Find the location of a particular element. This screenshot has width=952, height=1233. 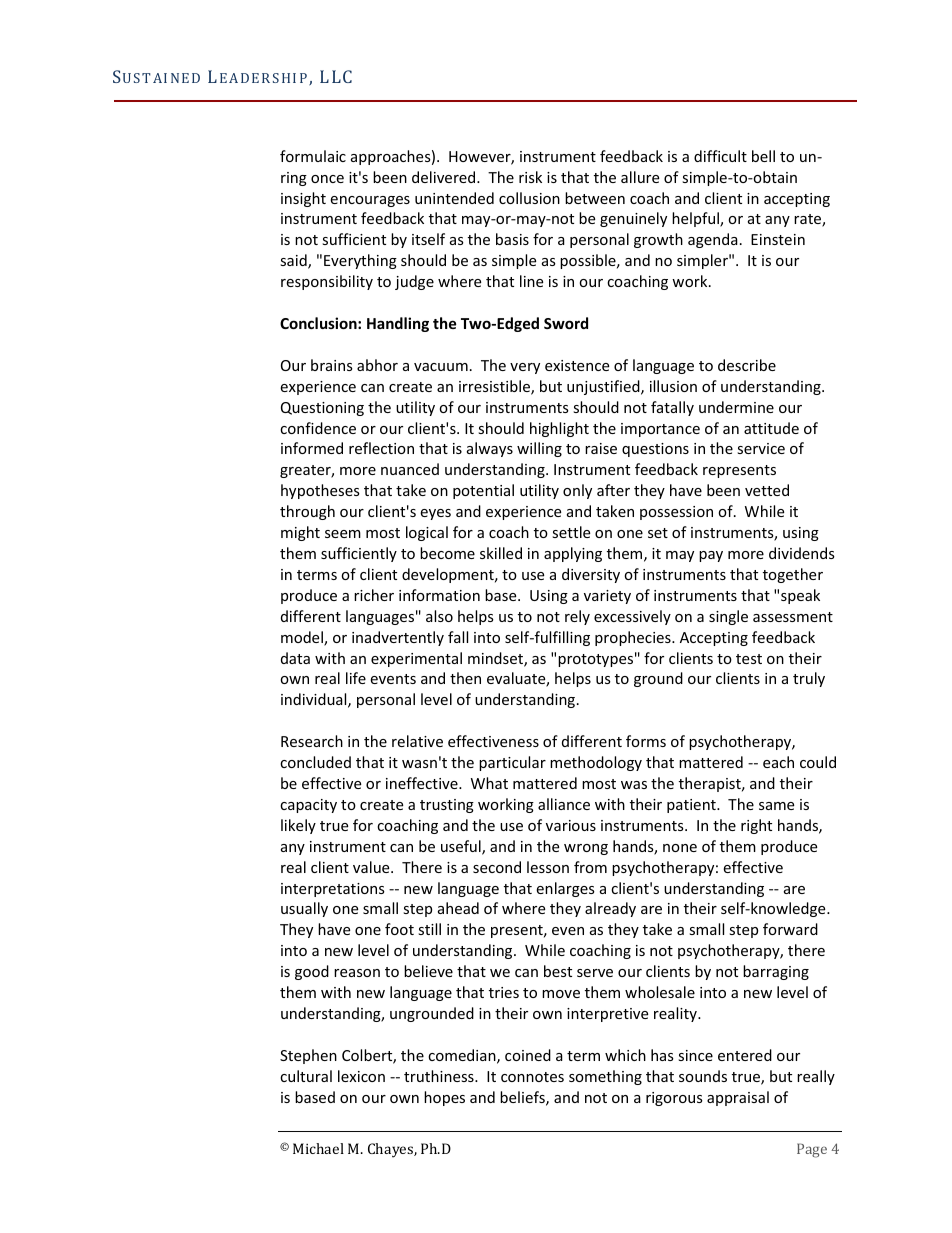

richer is located at coordinates (374, 595).
